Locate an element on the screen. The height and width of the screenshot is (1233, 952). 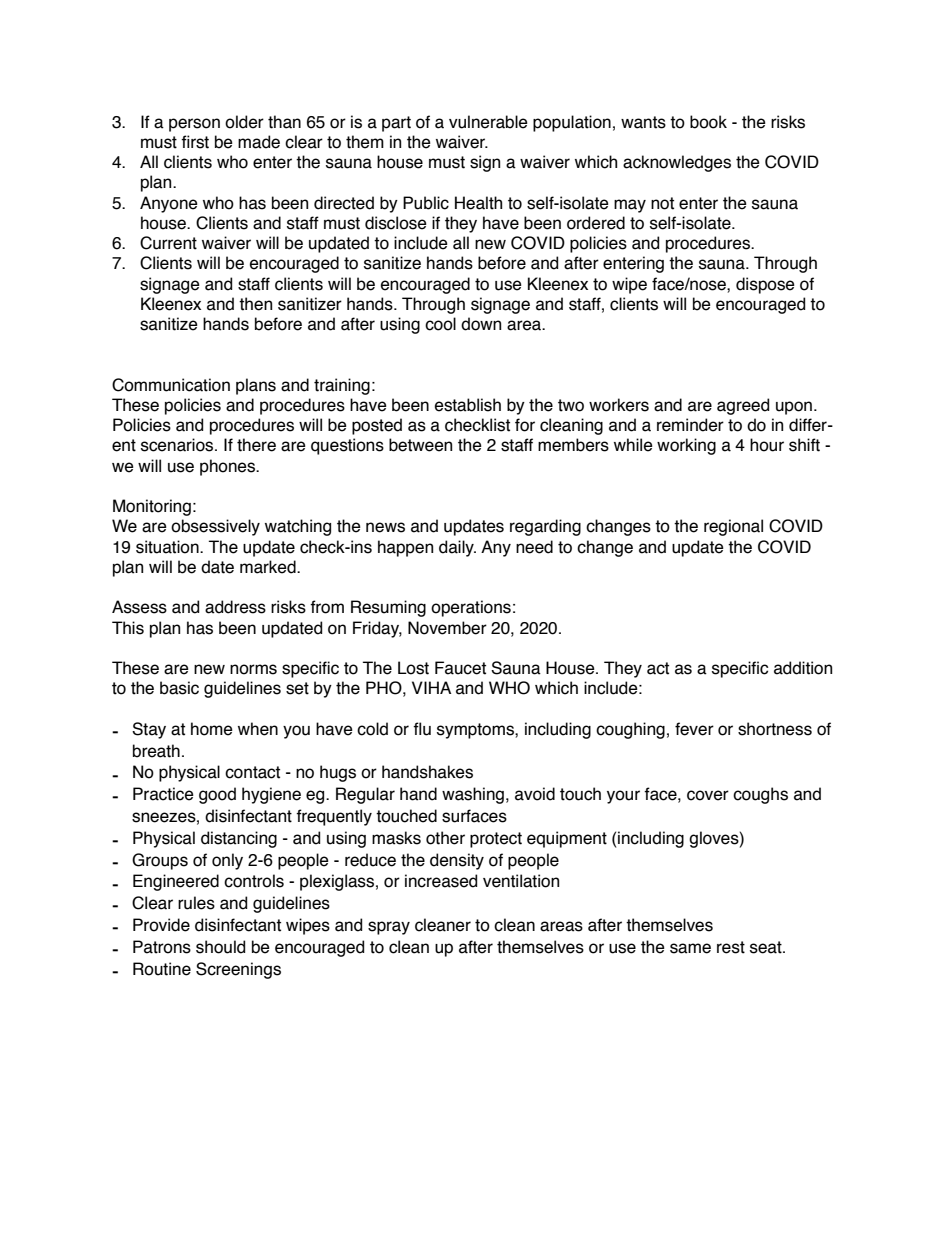
Communication is located at coordinates (171, 385).
